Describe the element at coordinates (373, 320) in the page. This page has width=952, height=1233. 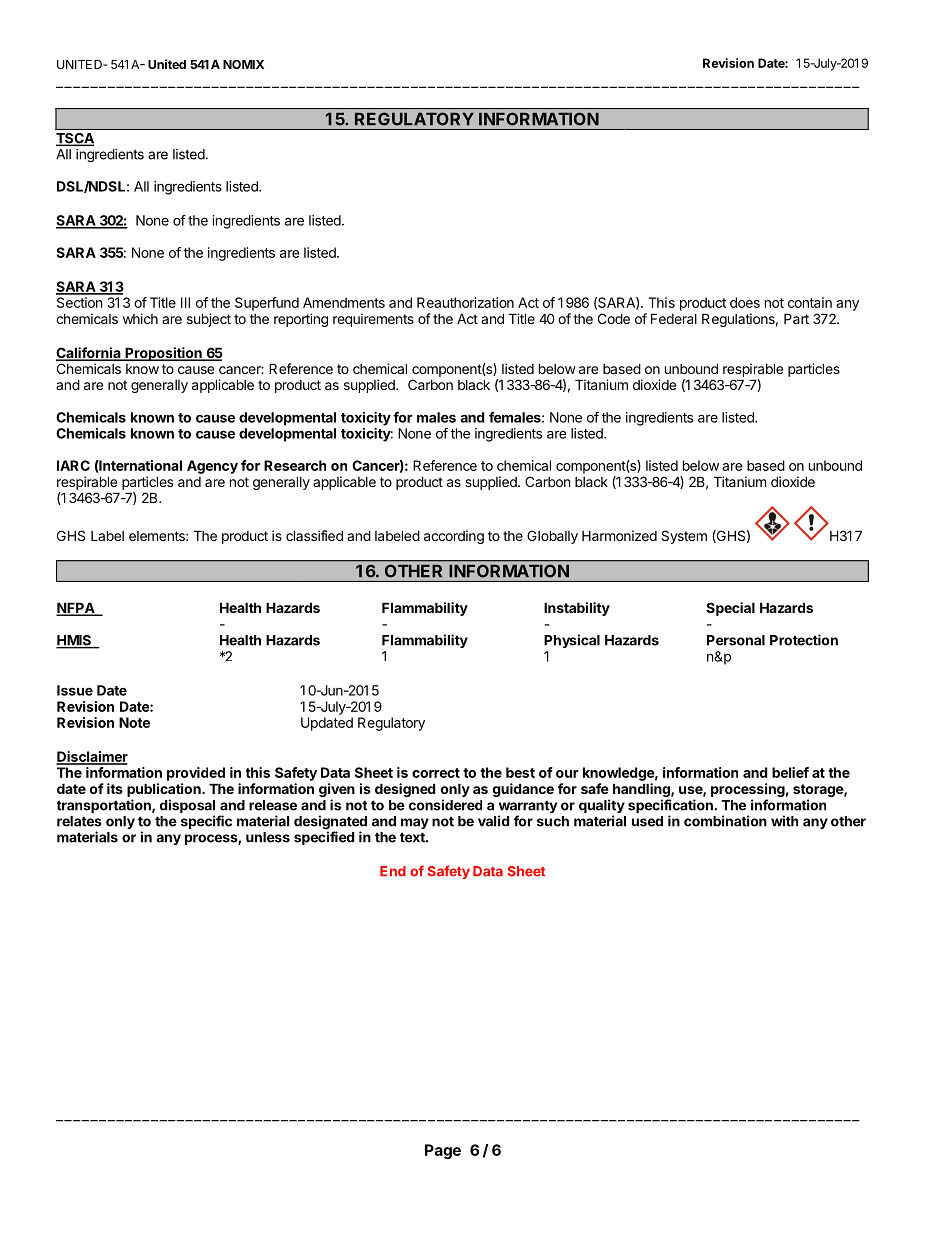
I see `requirements` at that location.
